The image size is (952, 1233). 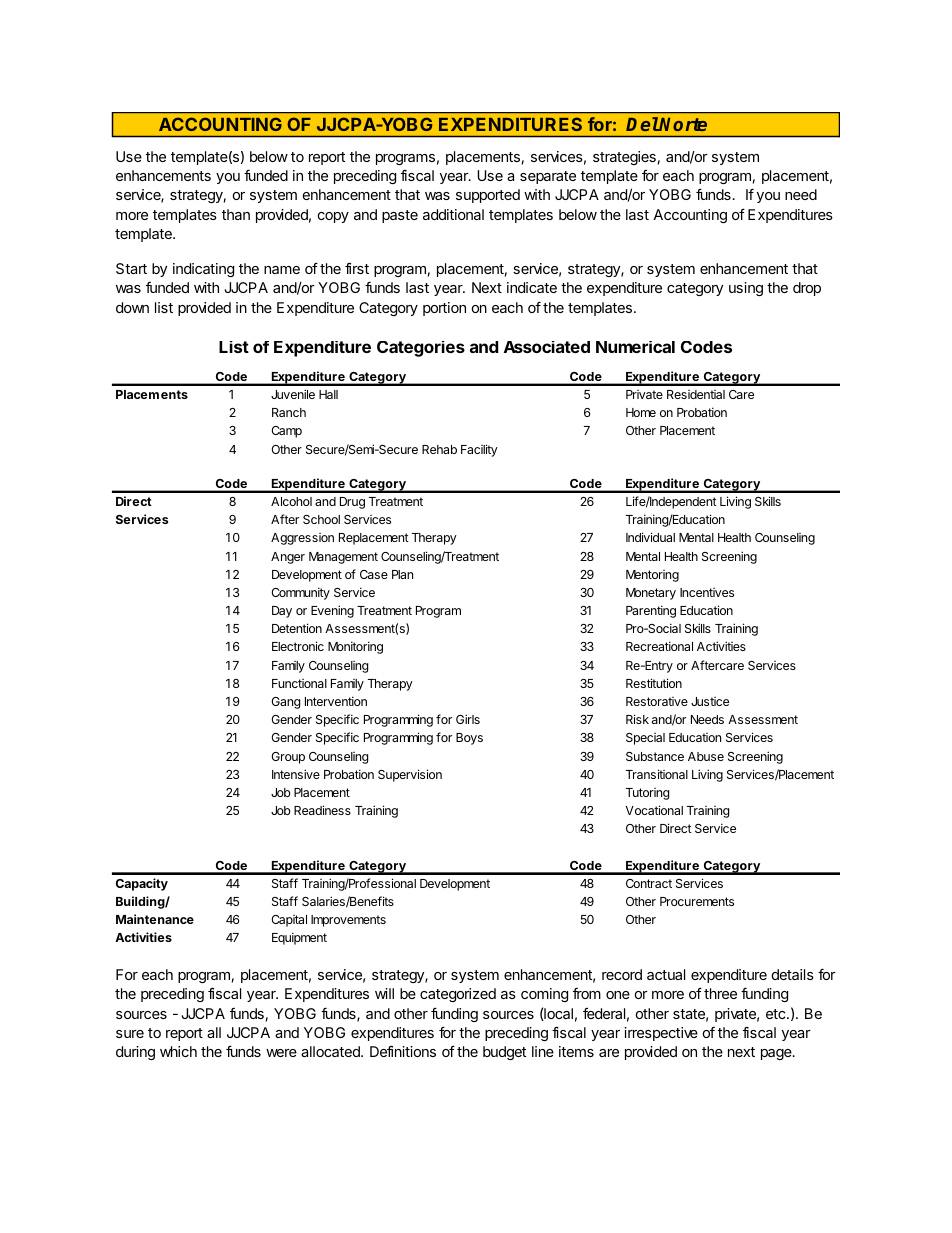 I want to click on than, so click(x=236, y=214).
